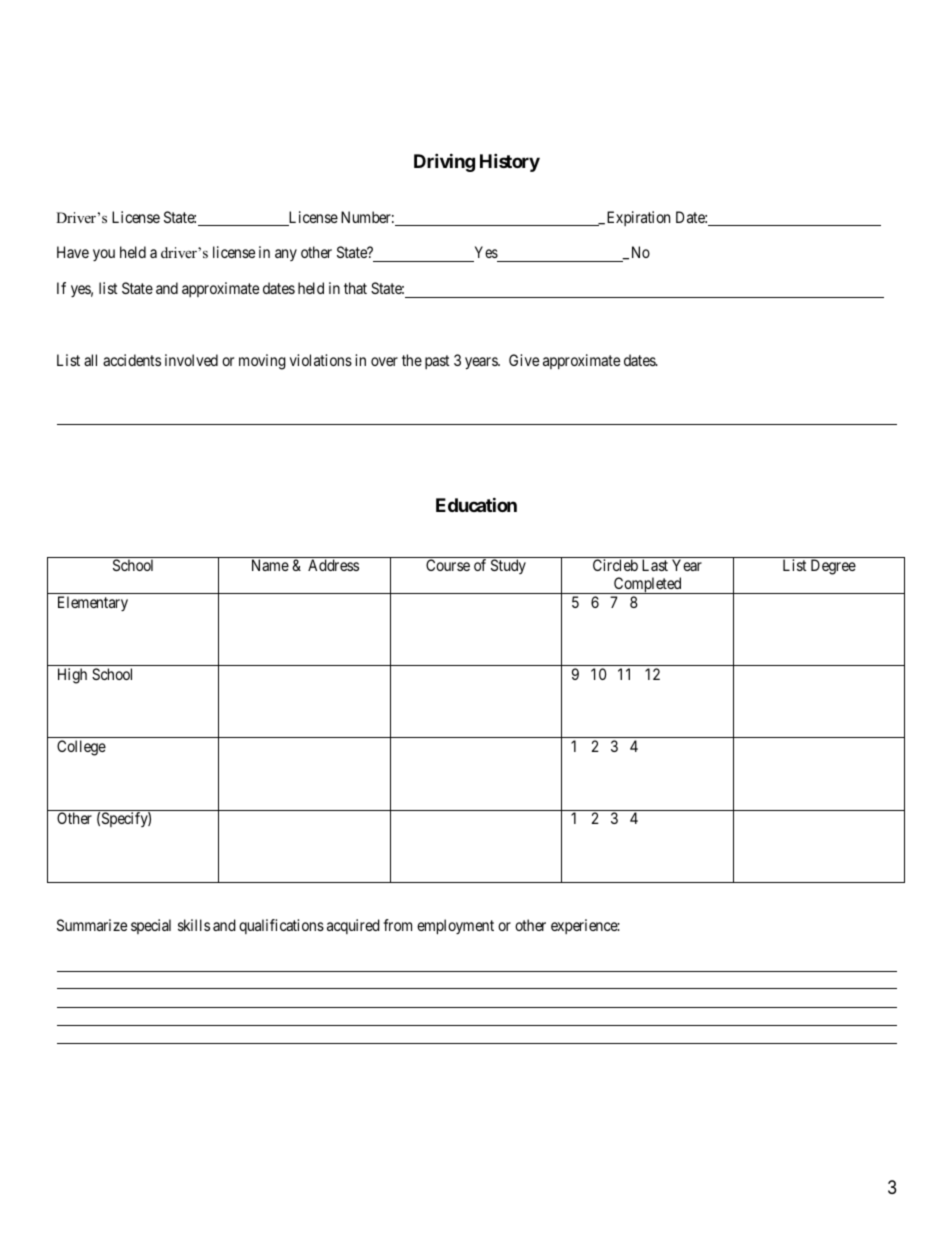 This screenshot has width=952, height=1233. Describe the element at coordinates (191, 360) in the screenshot. I see `involved` at that location.
